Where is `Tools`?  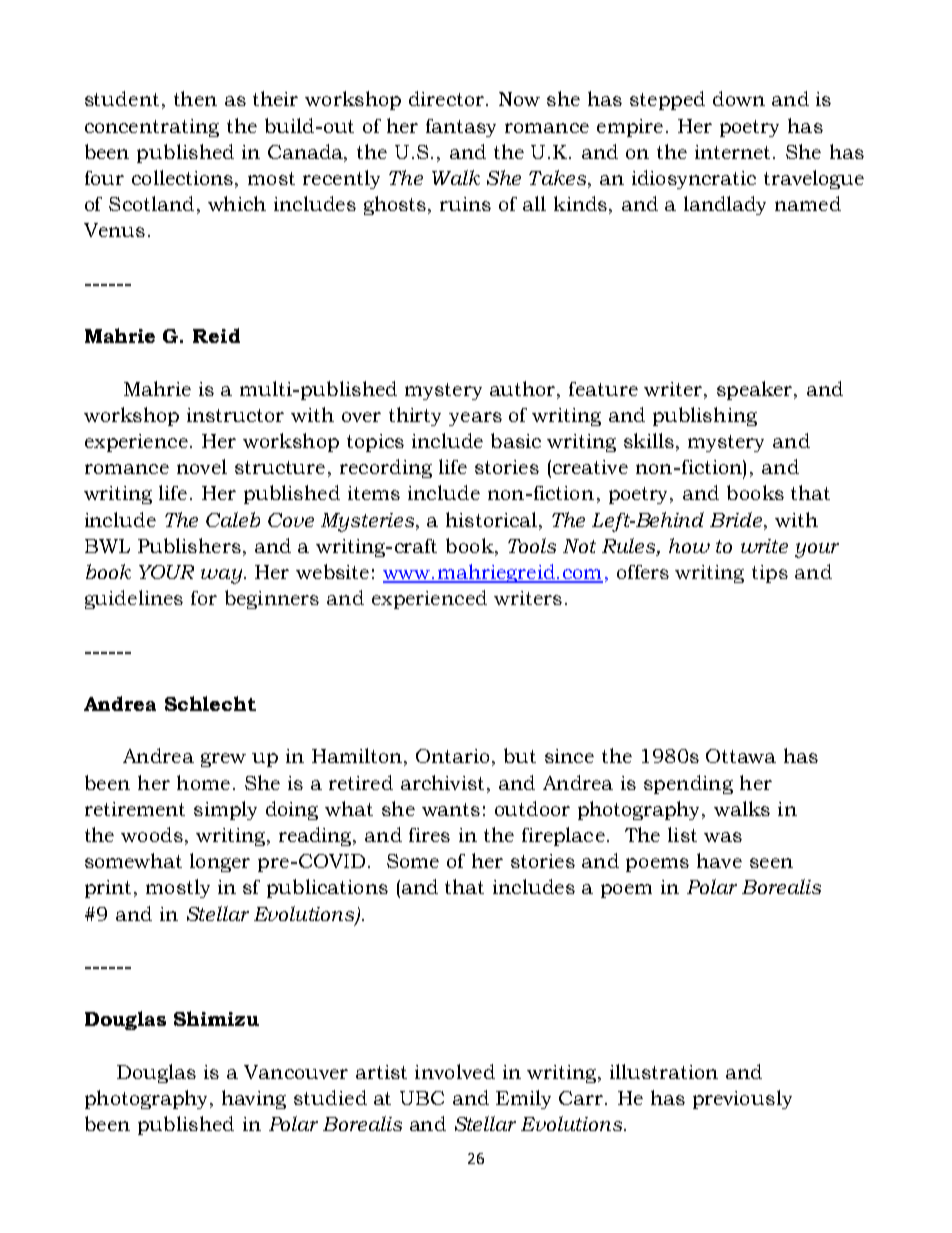 Tools is located at coordinates (532, 545).
